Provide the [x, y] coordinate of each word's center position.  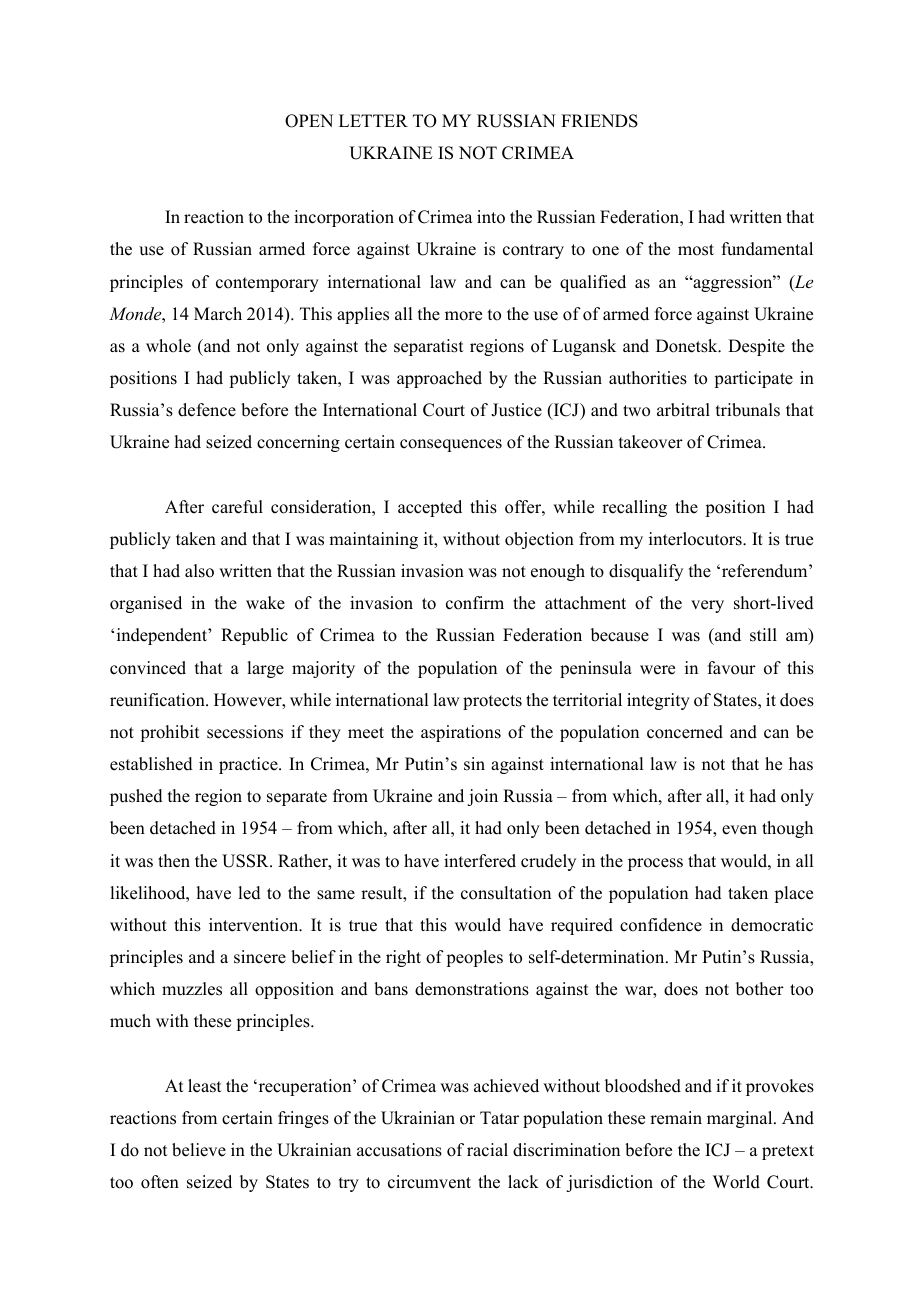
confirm [475, 603]
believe [199, 1150]
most [696, 250]
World [736, 1182]
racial [487, 1150]
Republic [254, 636]
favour [732, 668]
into [491, 217]
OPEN [309, 121]
